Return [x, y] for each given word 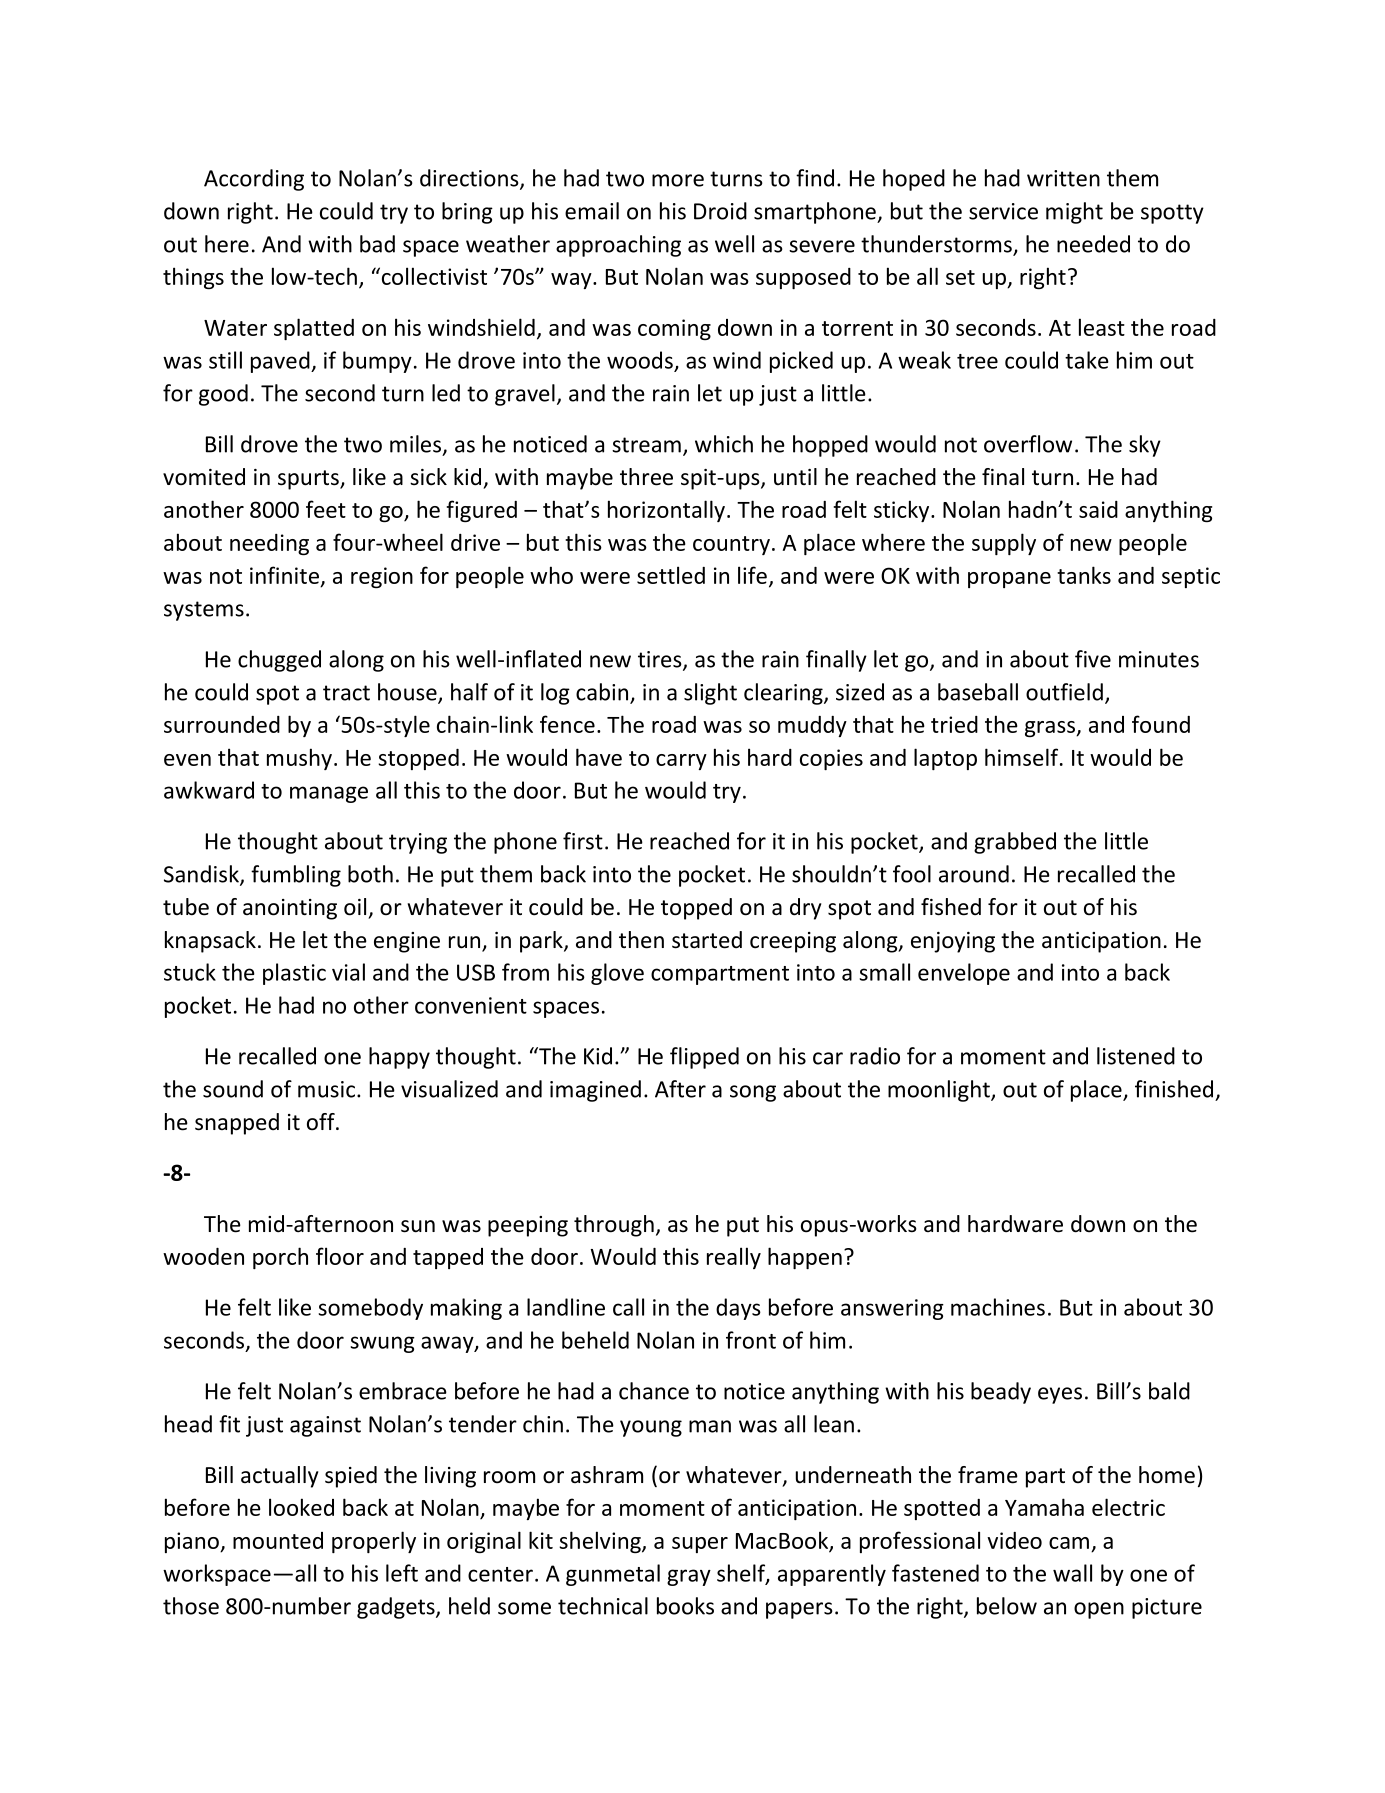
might [1074, 213]
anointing [290, 909]
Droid [720, 211]
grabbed [1015, 843]
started [707, 940]
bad [377, 244]
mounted [278, 1540]
